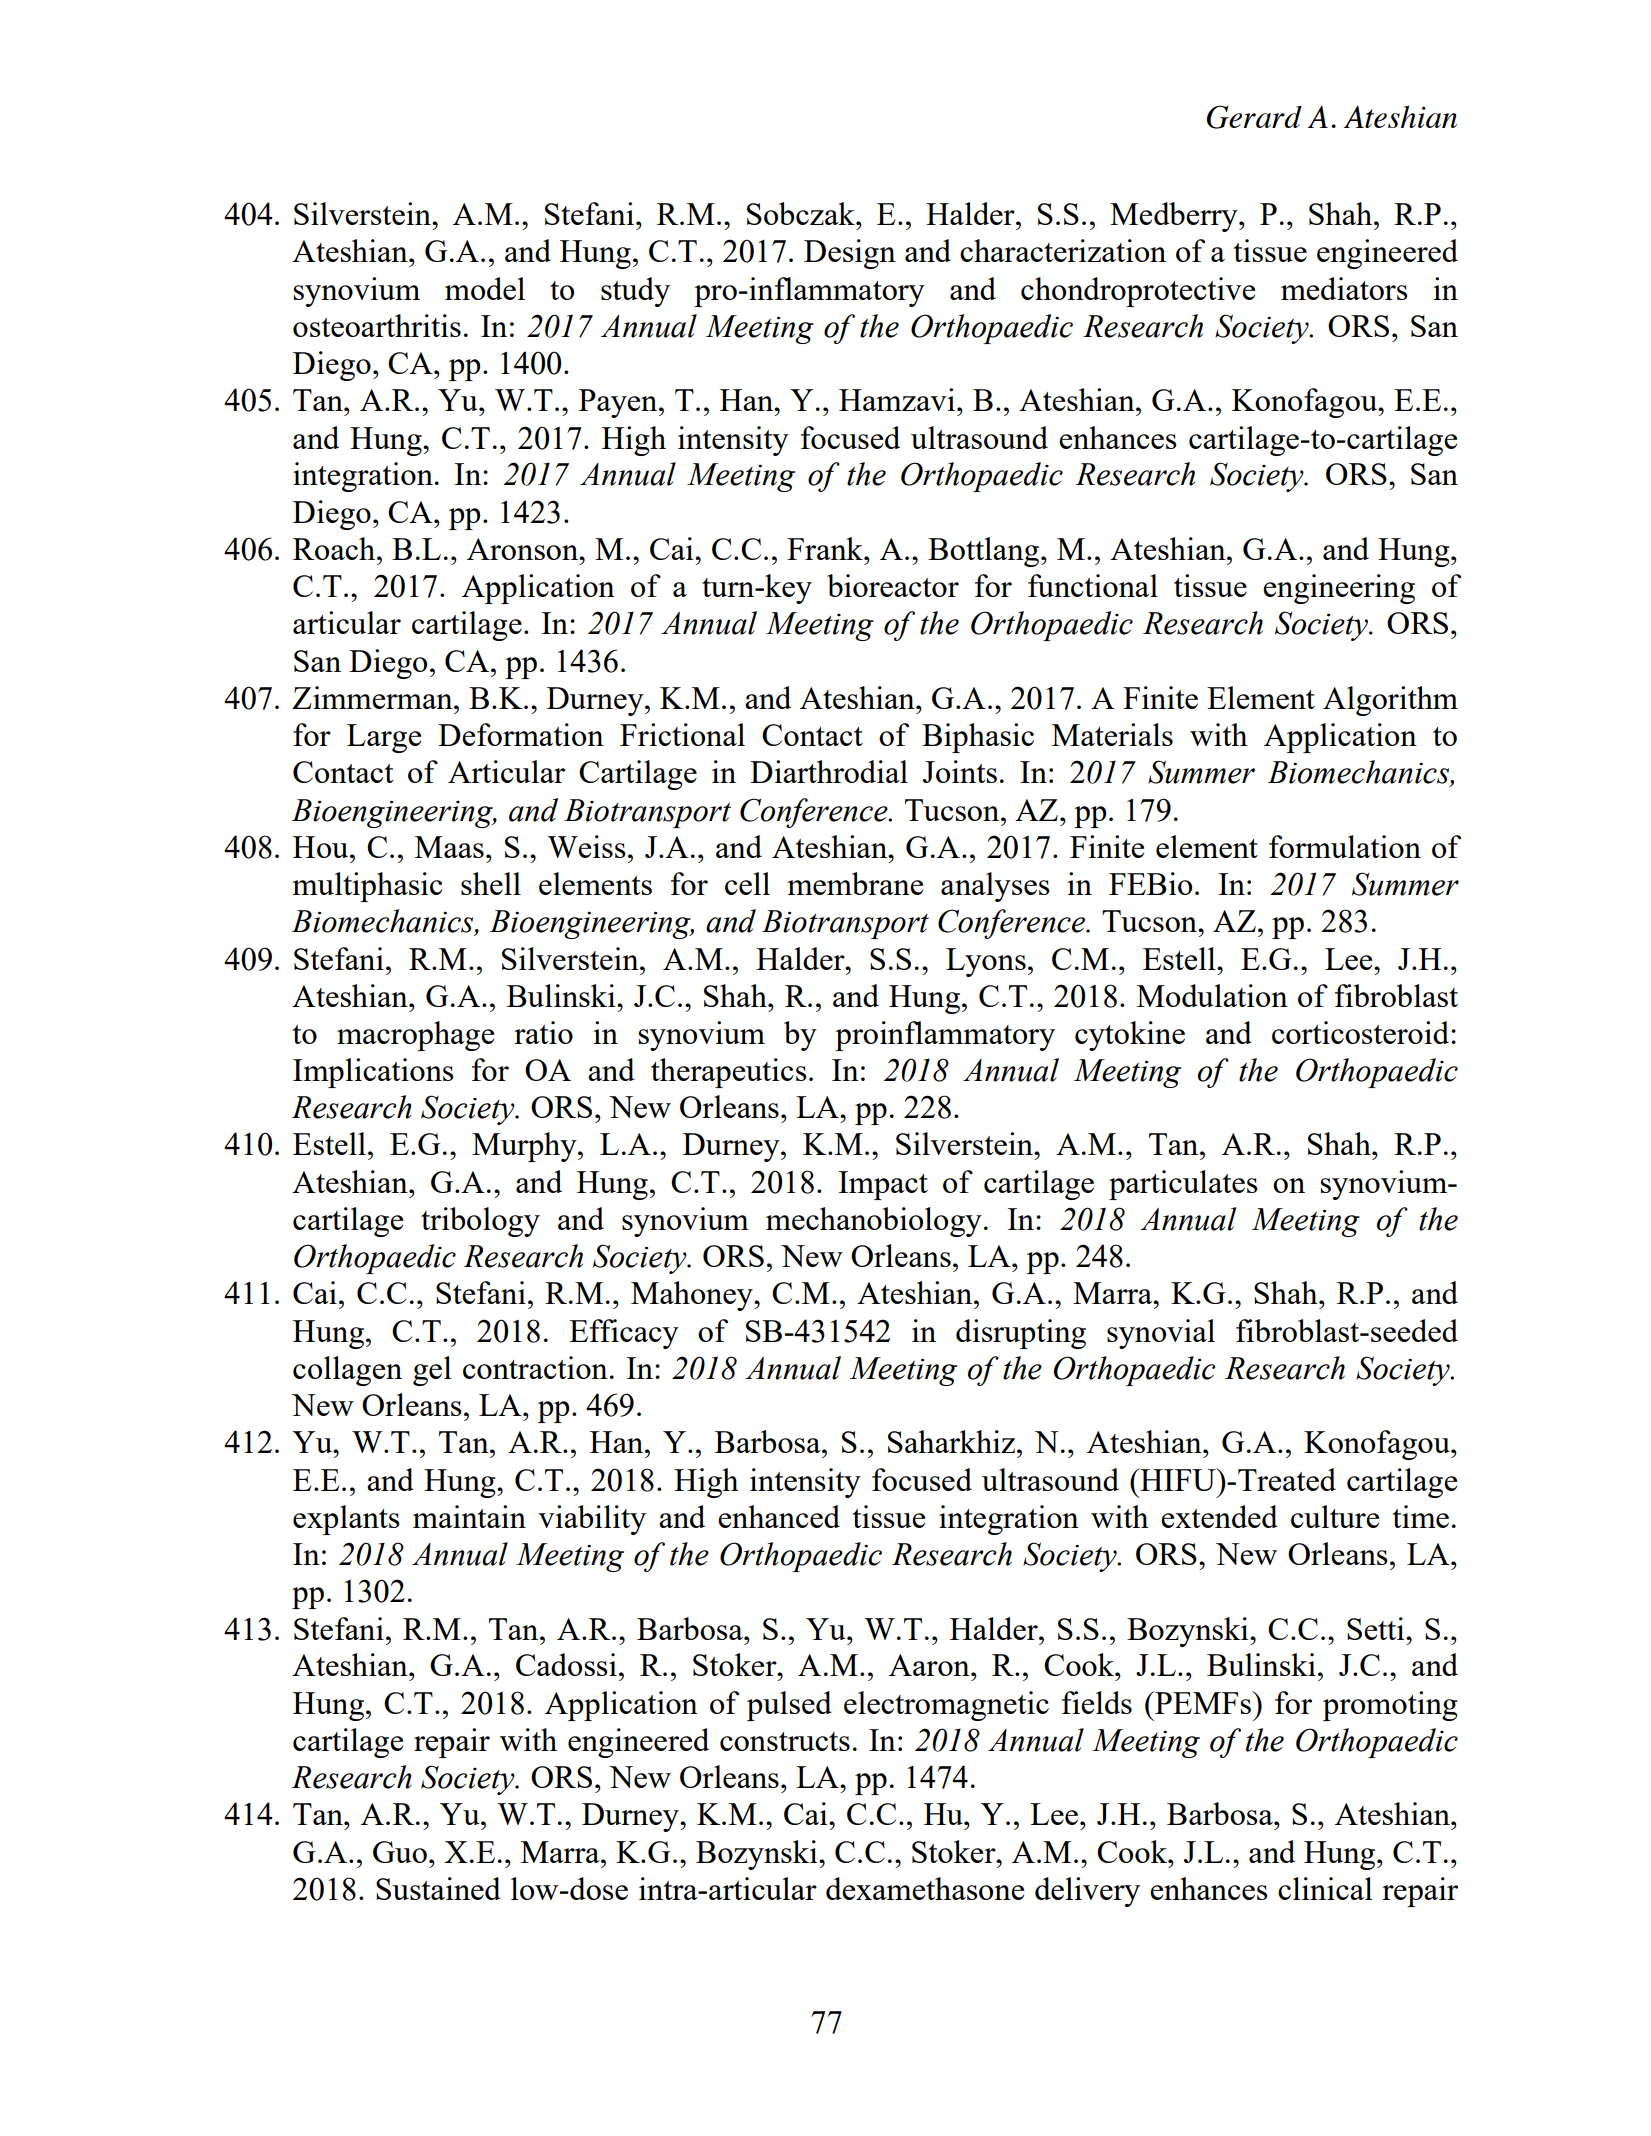  Describe the element at coordinates (1212, 995) in the screenshot. I see `Modulation` at that location.
